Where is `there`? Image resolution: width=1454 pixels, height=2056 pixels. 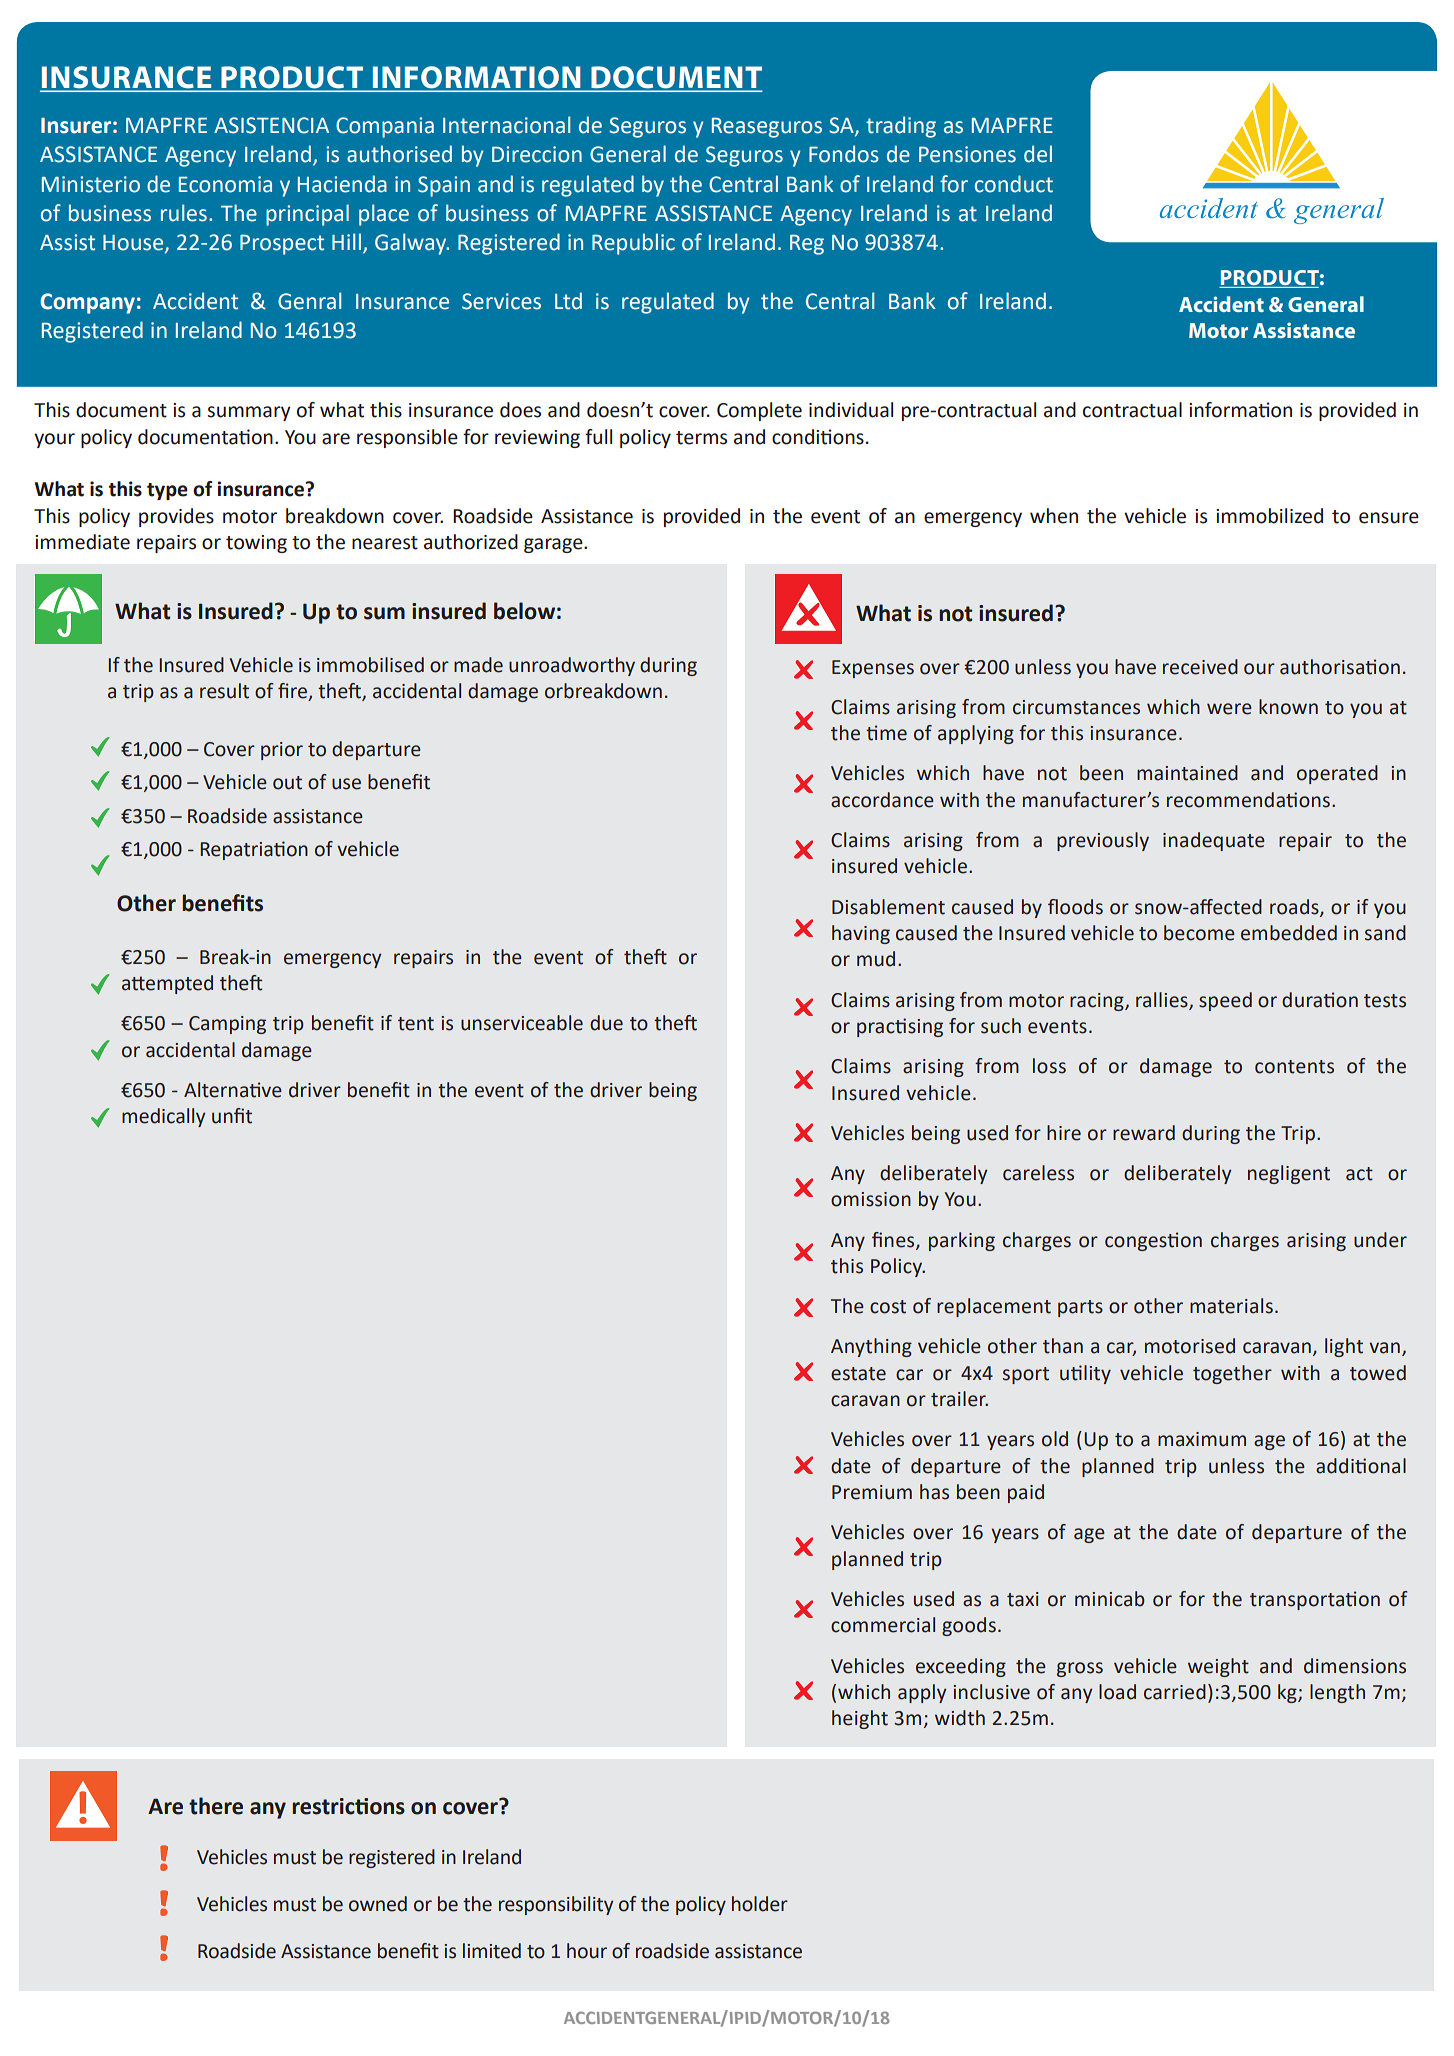
there is located at coordinates (216, 1806).
